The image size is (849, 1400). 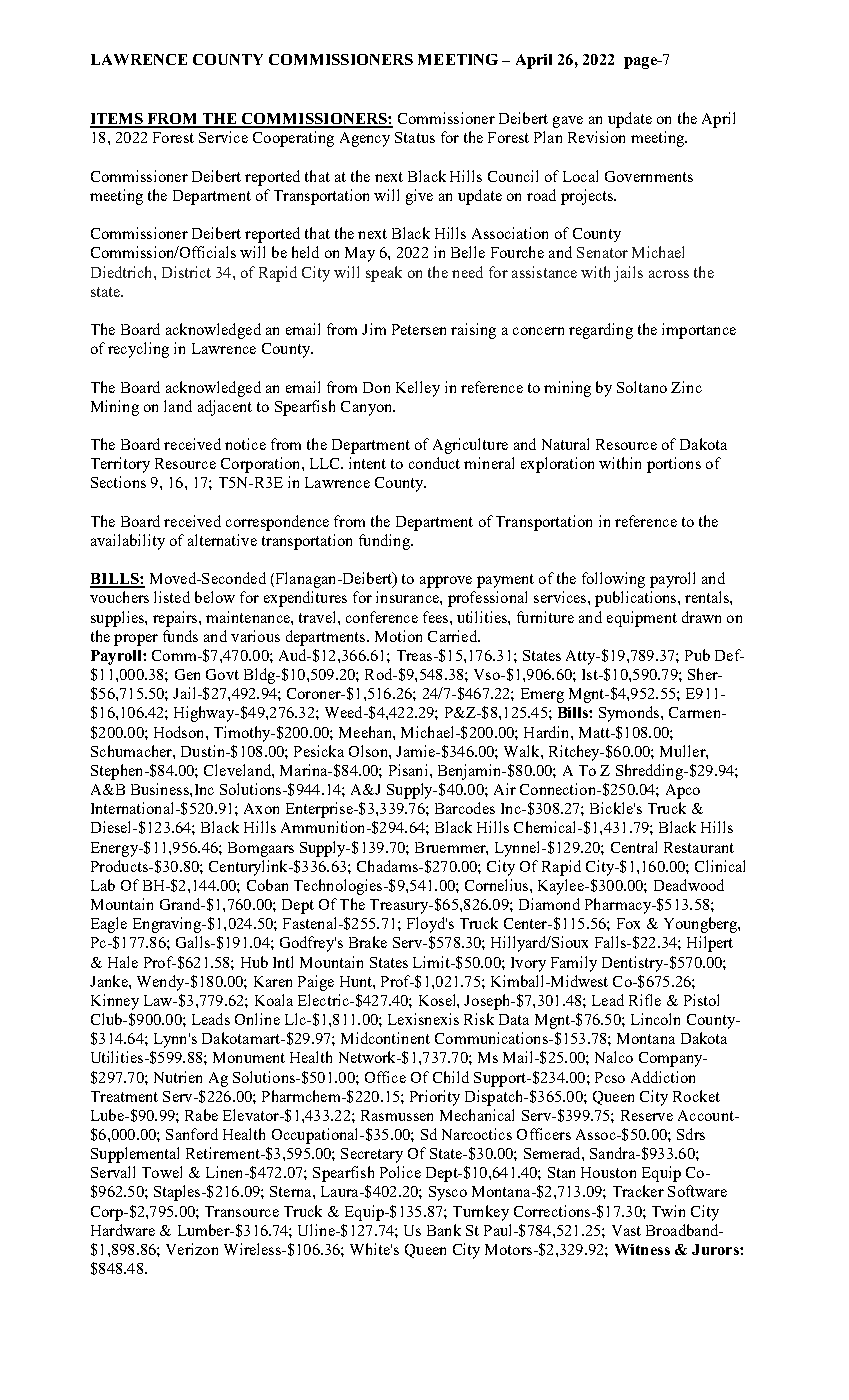 What do you see at coordinates (117, 120) in the image?
I see `ITEMS` at bounding box center [117, 120].
